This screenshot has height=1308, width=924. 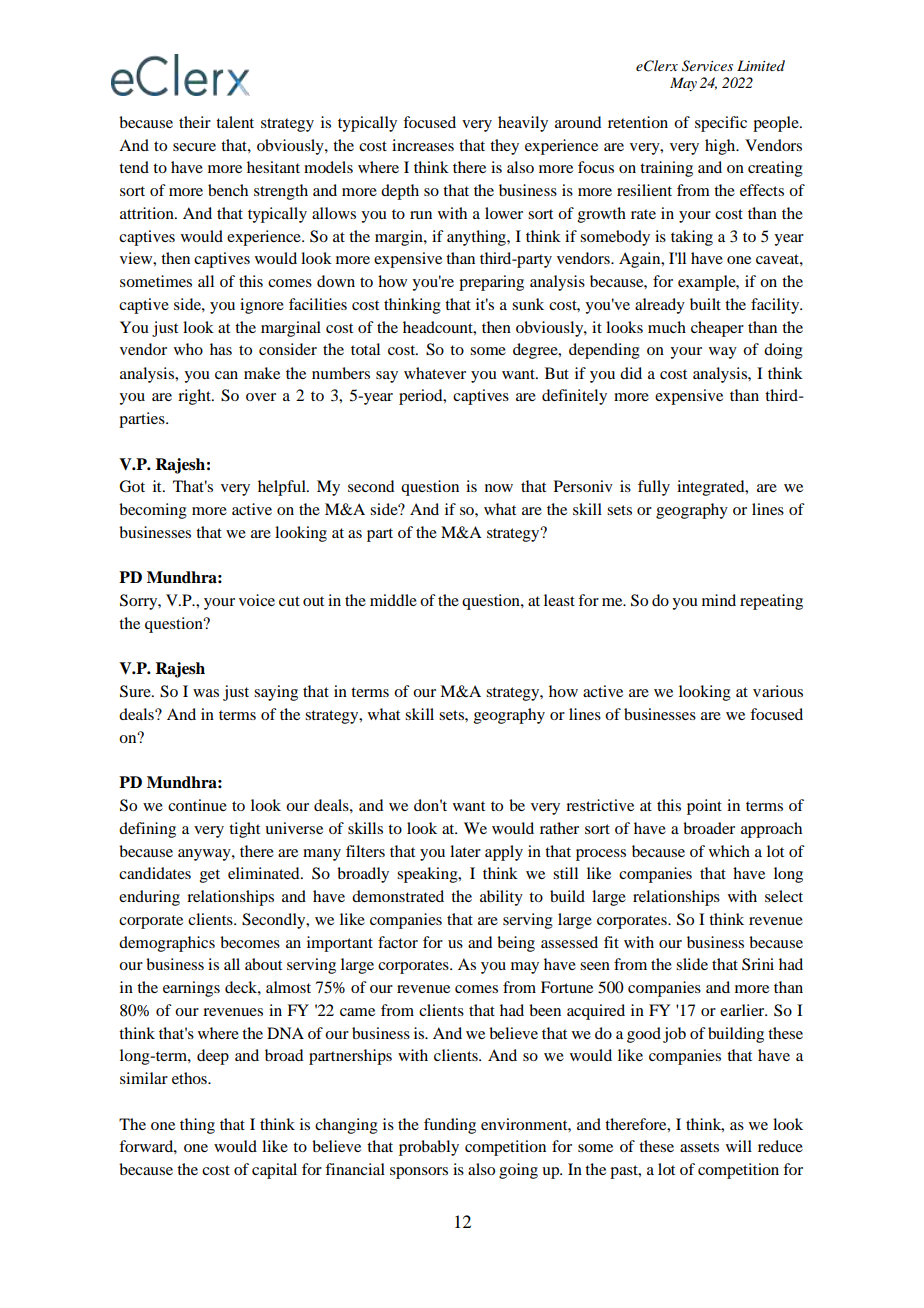 What do you see at coordinates (257, 600) in the screenshot?
I see `voice` at bounding box center [257, 600].
